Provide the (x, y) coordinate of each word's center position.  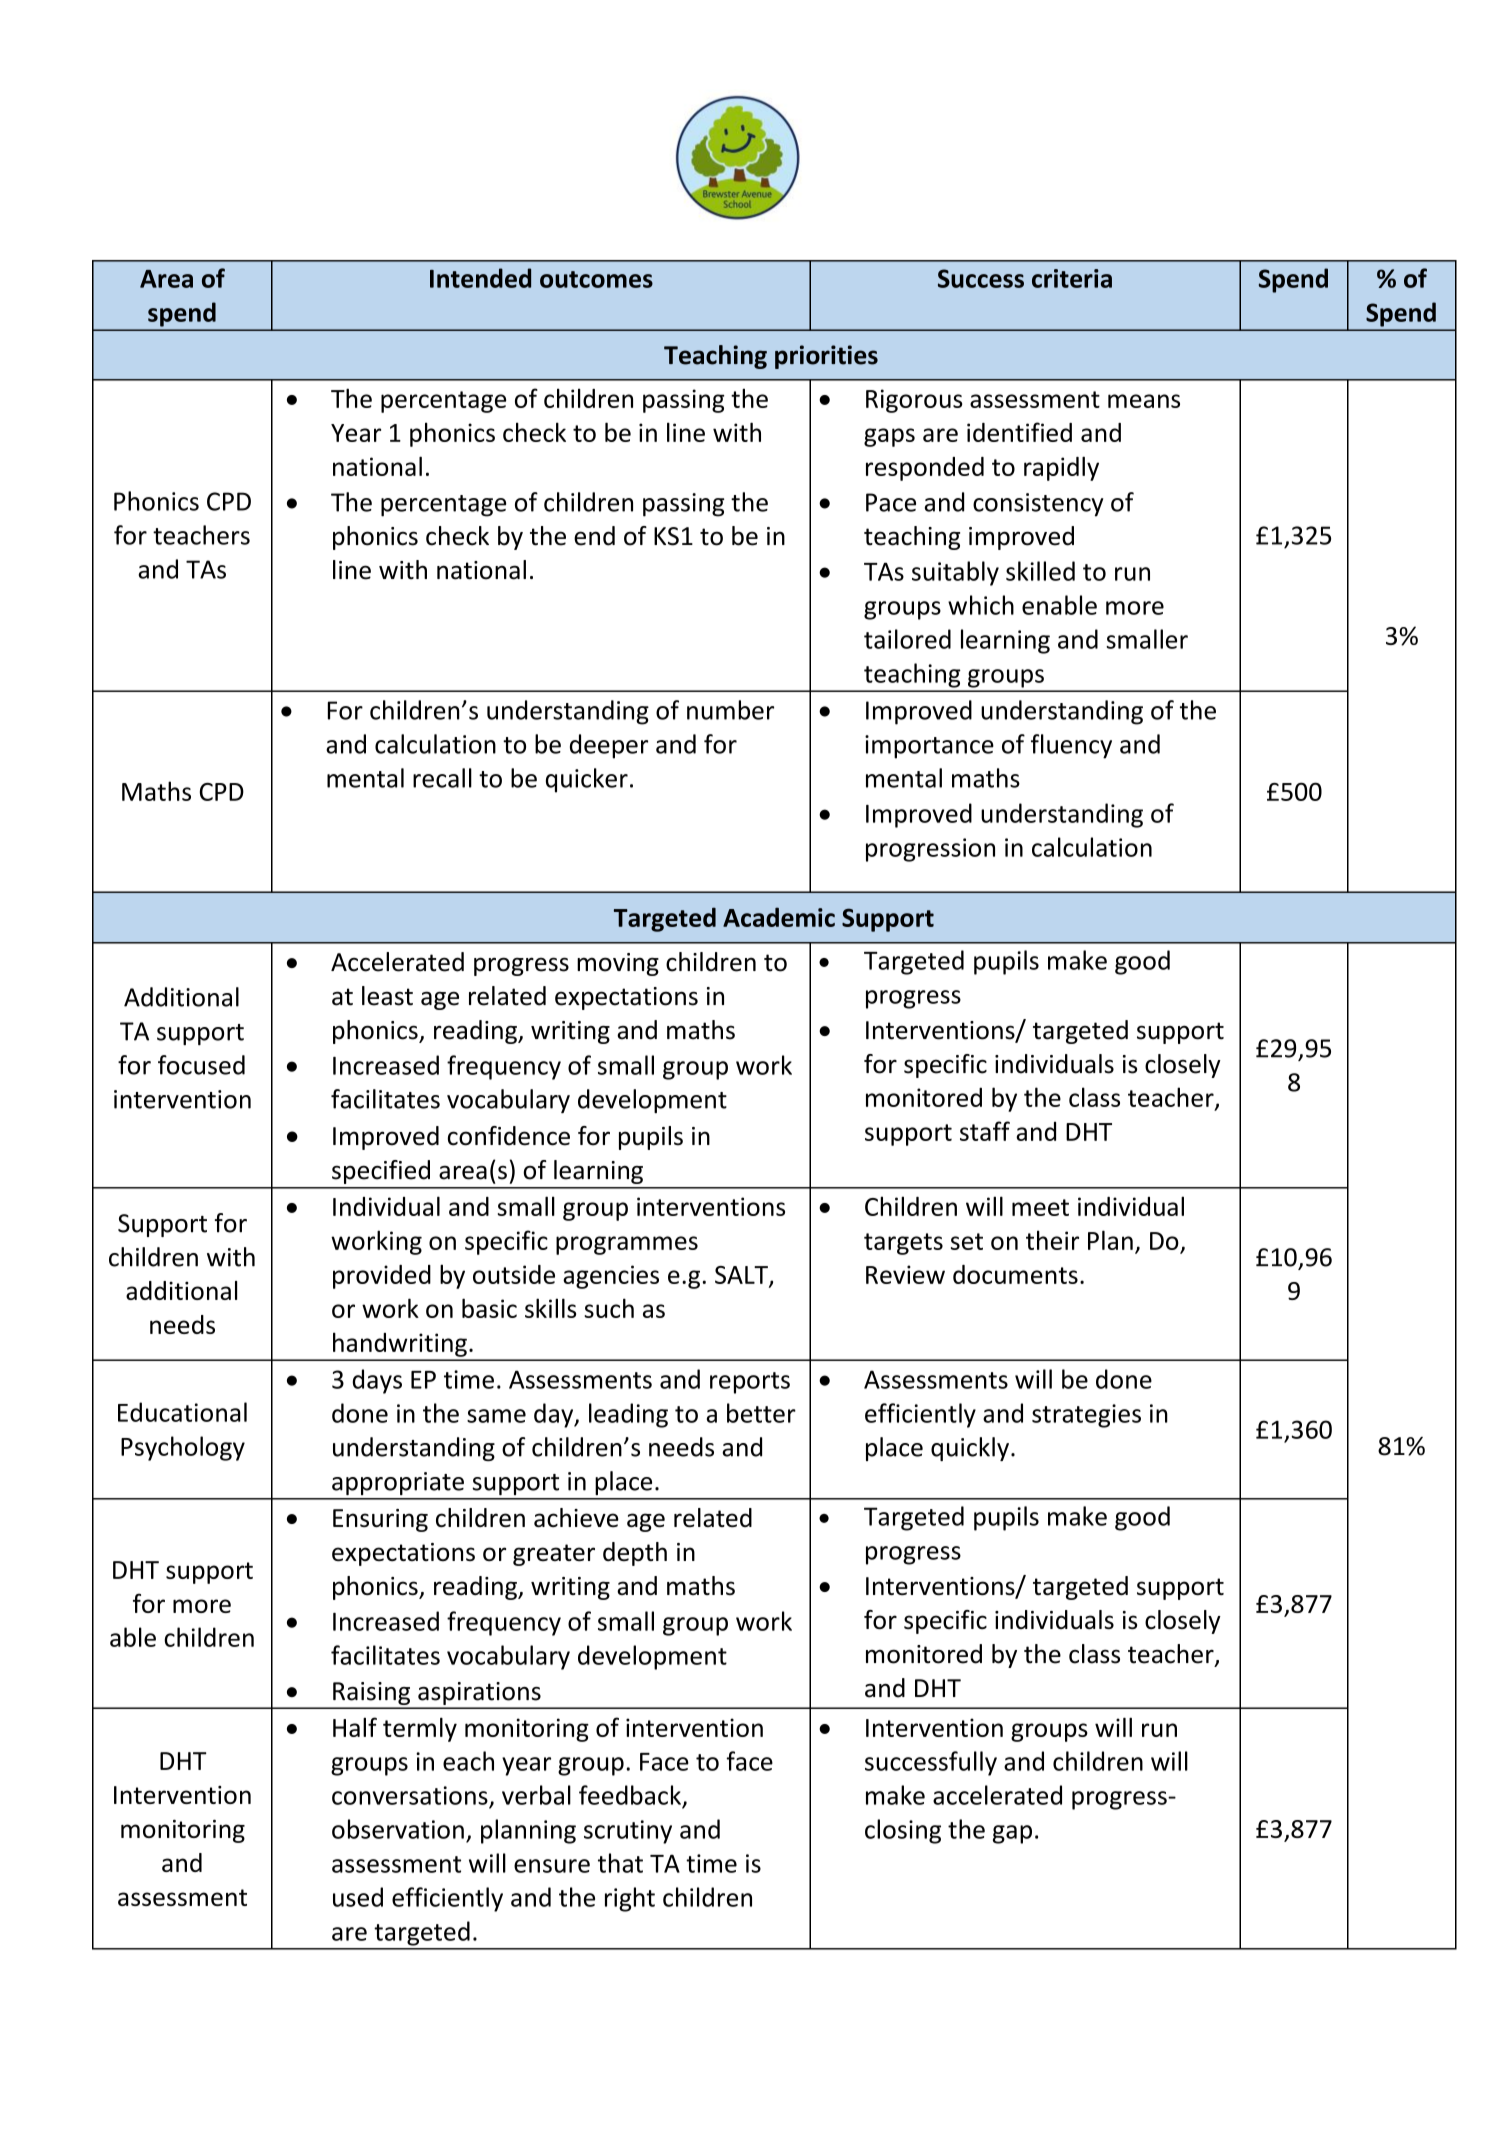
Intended (480, 278)
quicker (587, 780)
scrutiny (628, 1832)
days (377, 1381)
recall (442, 778)
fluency (1071, 746)
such (609, 1308)
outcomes (596, 279)
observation (398, 1829)
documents (1015, 1274)
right (630, 1899)
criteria (1072, 278)
